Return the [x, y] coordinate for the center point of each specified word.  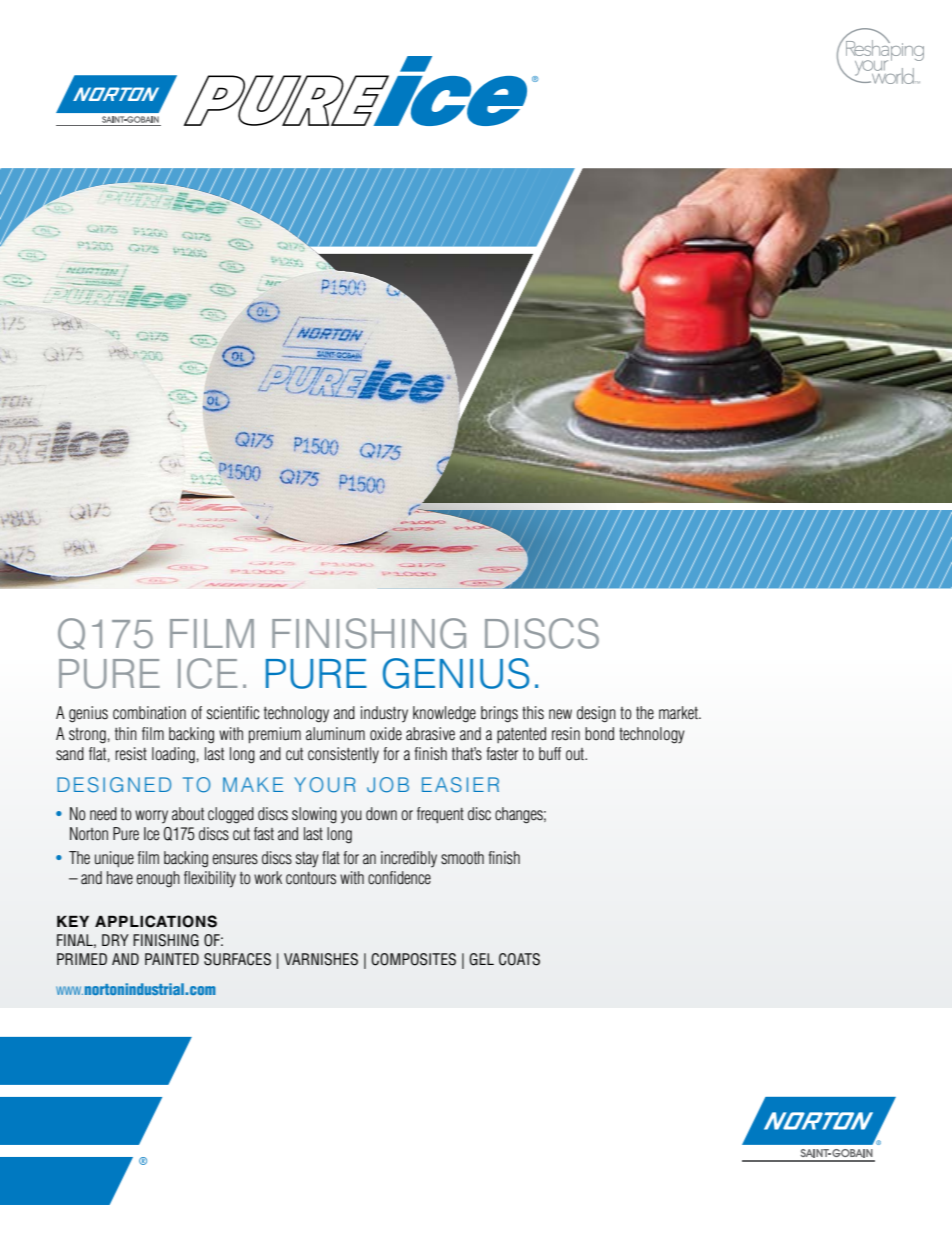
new [560, 714]
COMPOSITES [413, 959]
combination [149, 713]
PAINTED [172, 959]
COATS [519, 959]
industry [384, 714]
